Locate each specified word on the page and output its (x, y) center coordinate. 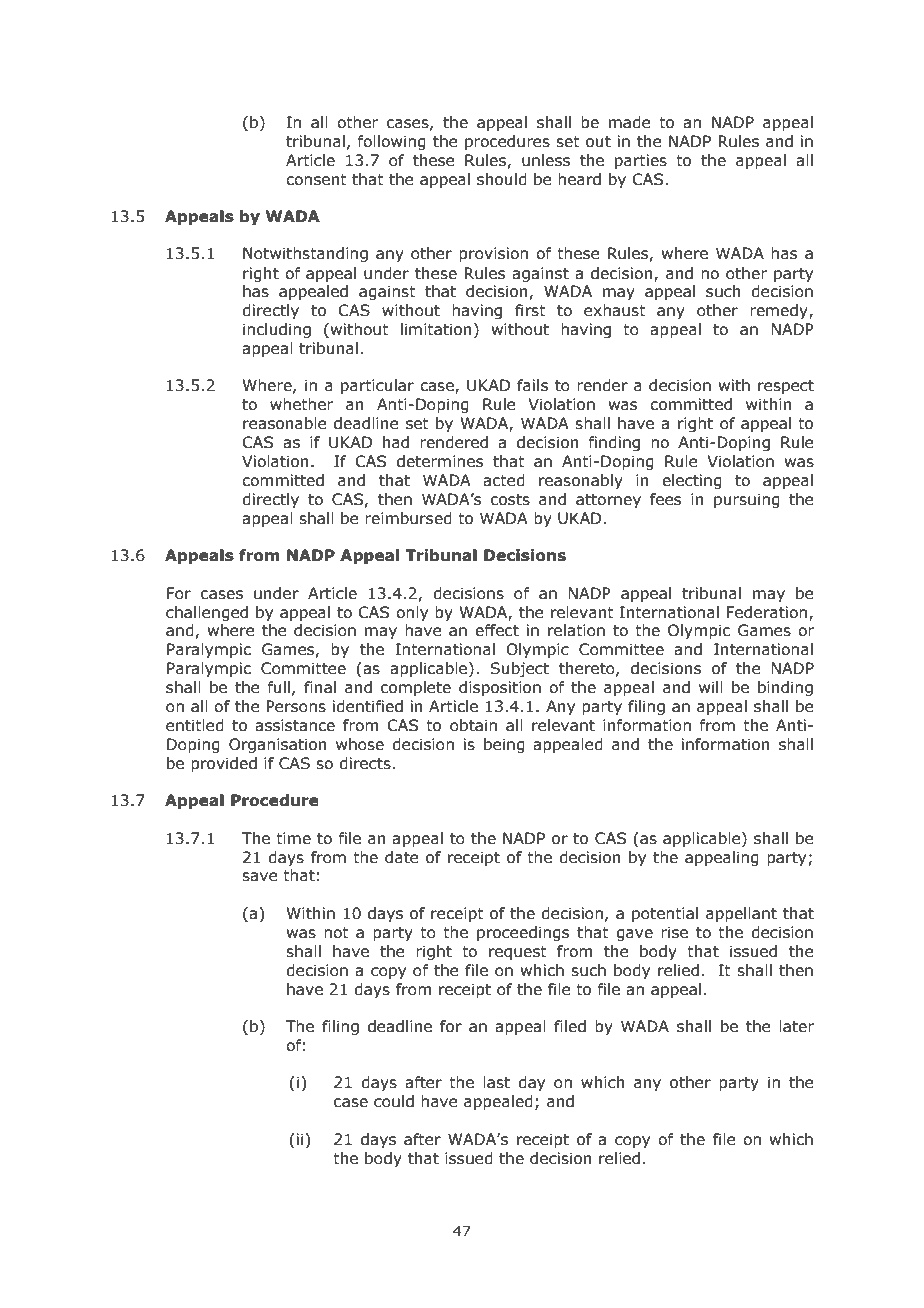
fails (532, 385)
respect (786, 387)
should (502, 179)
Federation (766, 612)
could (394, 1101)
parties (641, 161)
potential (665, 914)
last (496, 1082)
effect (497, 630)
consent (316, 180)
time (293, 838)
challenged (207, 613)
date (402, 857)
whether (301, 404)
